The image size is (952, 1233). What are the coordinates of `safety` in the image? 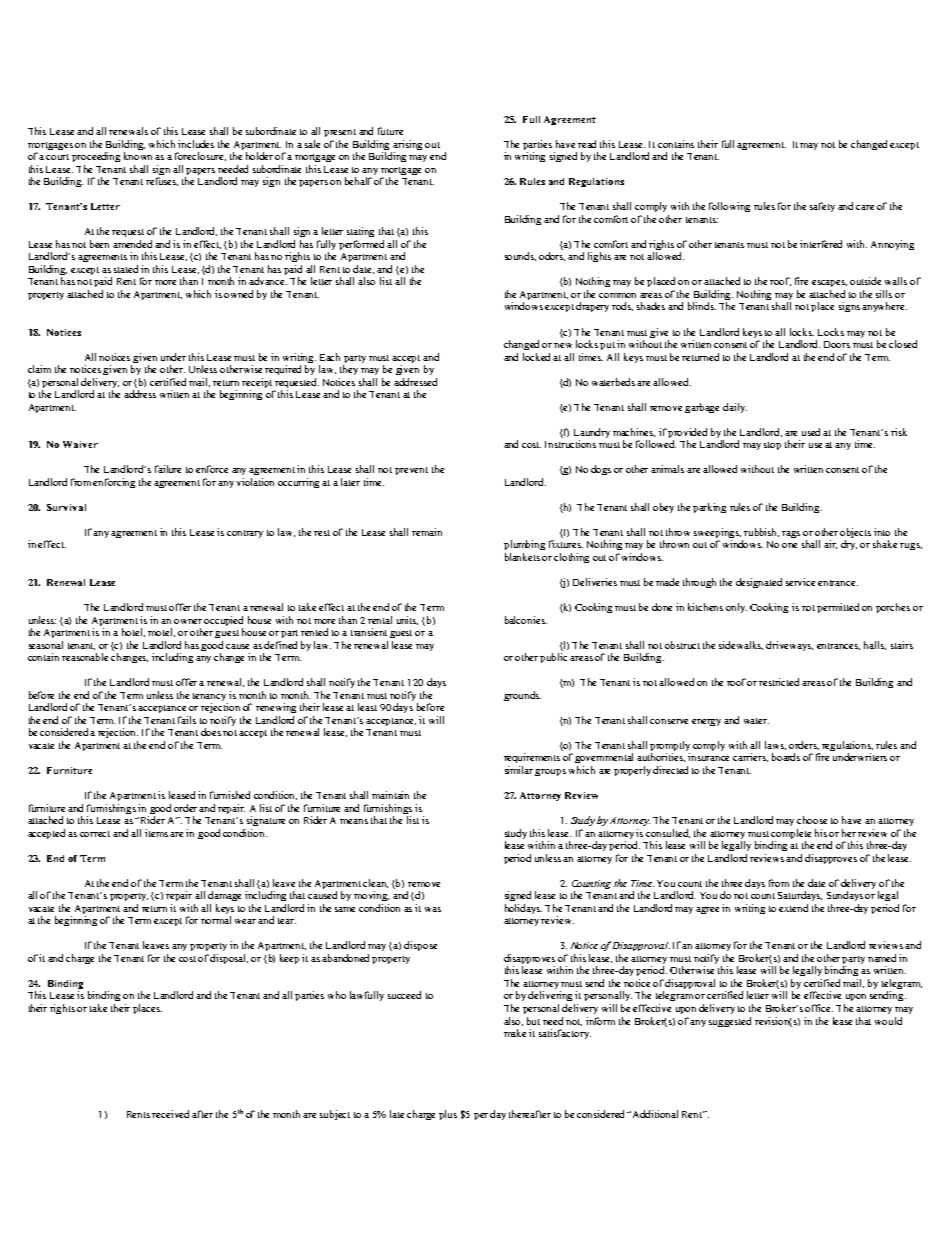 It's located at (822, 207).
